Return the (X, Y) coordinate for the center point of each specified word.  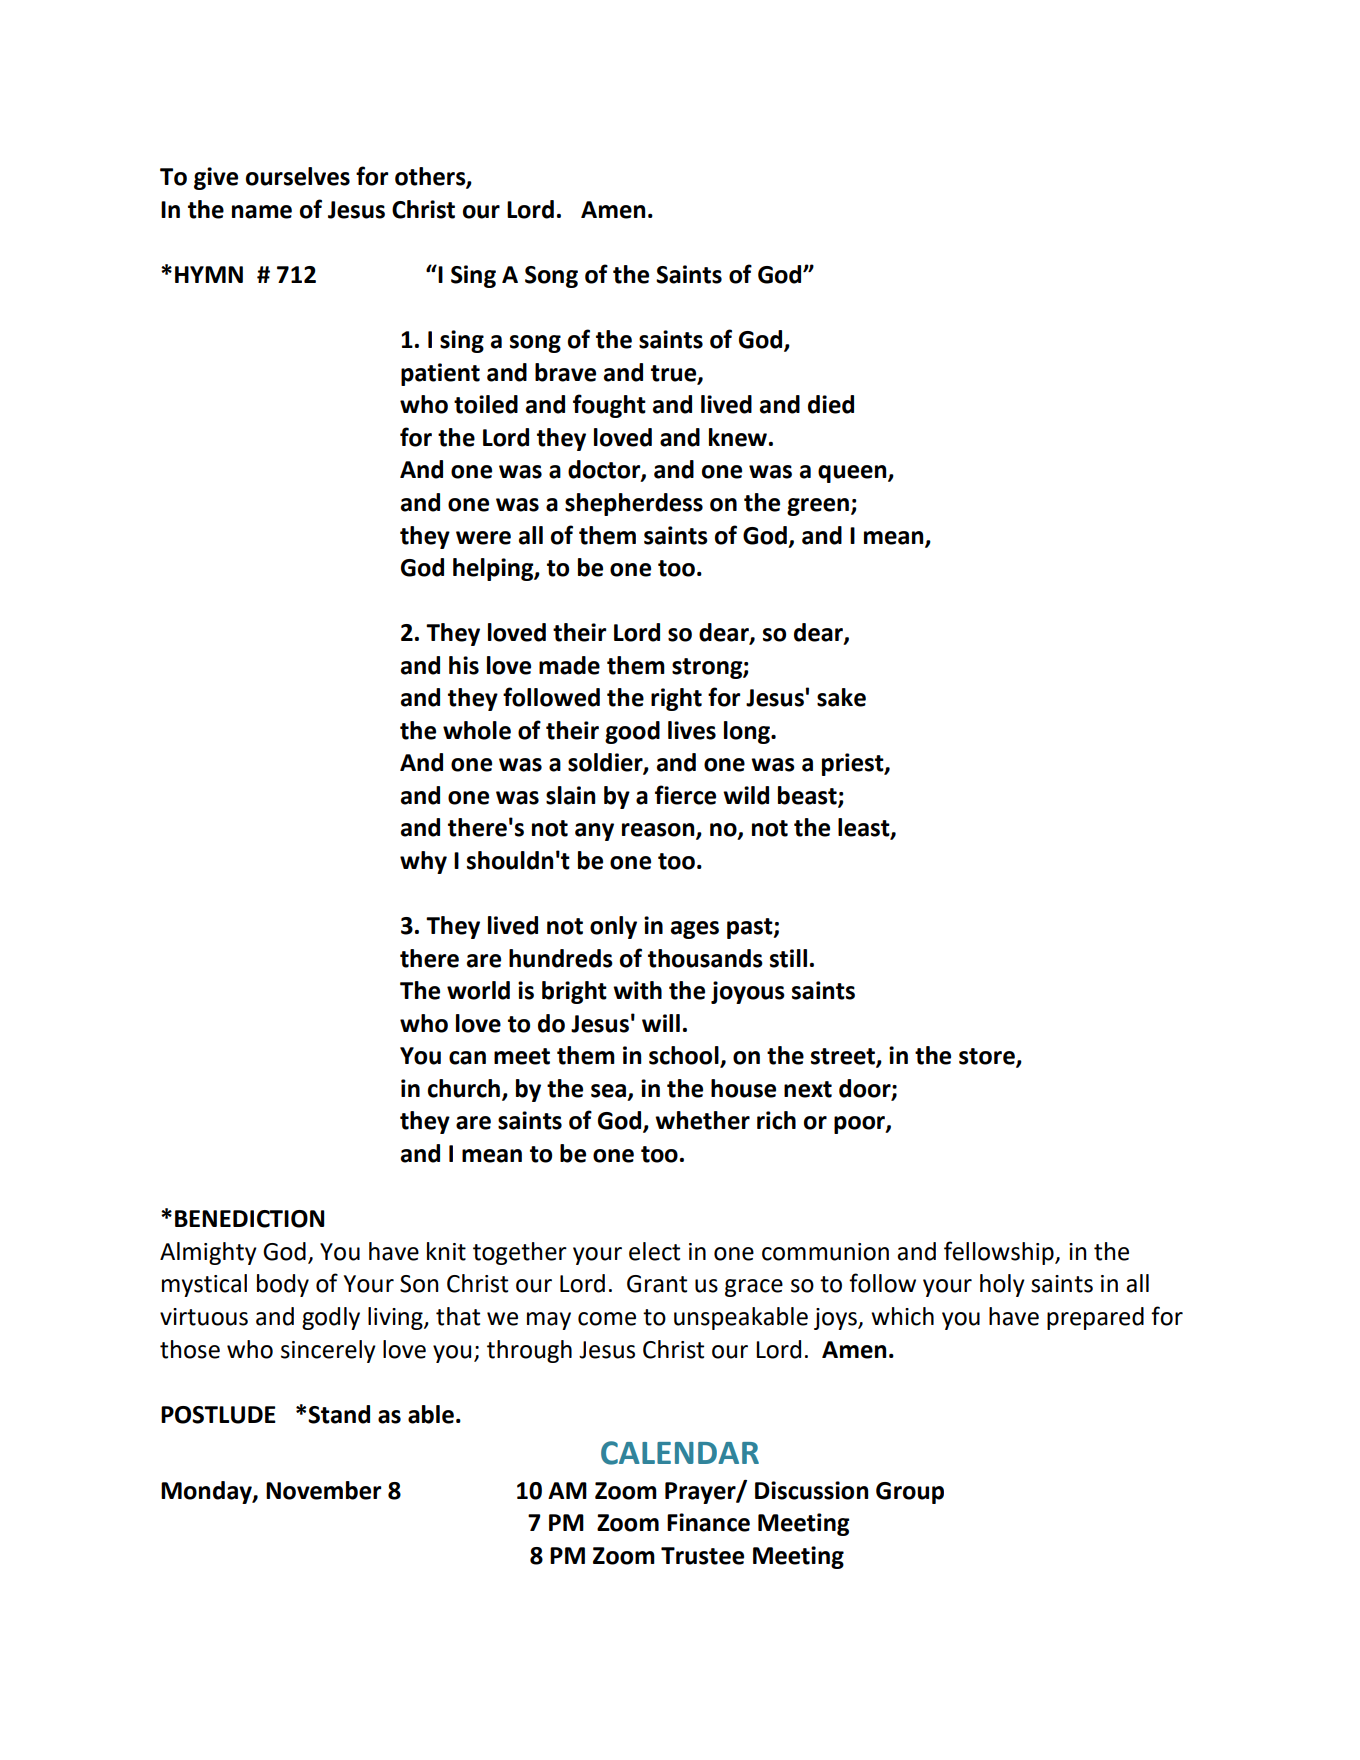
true (675, 374)
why (423, 862)
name (262, 212)
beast (808, 796)
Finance (708, 1522)
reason (659, 831)
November (324, 1490)
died (831, 404)
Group (910, 1493)
